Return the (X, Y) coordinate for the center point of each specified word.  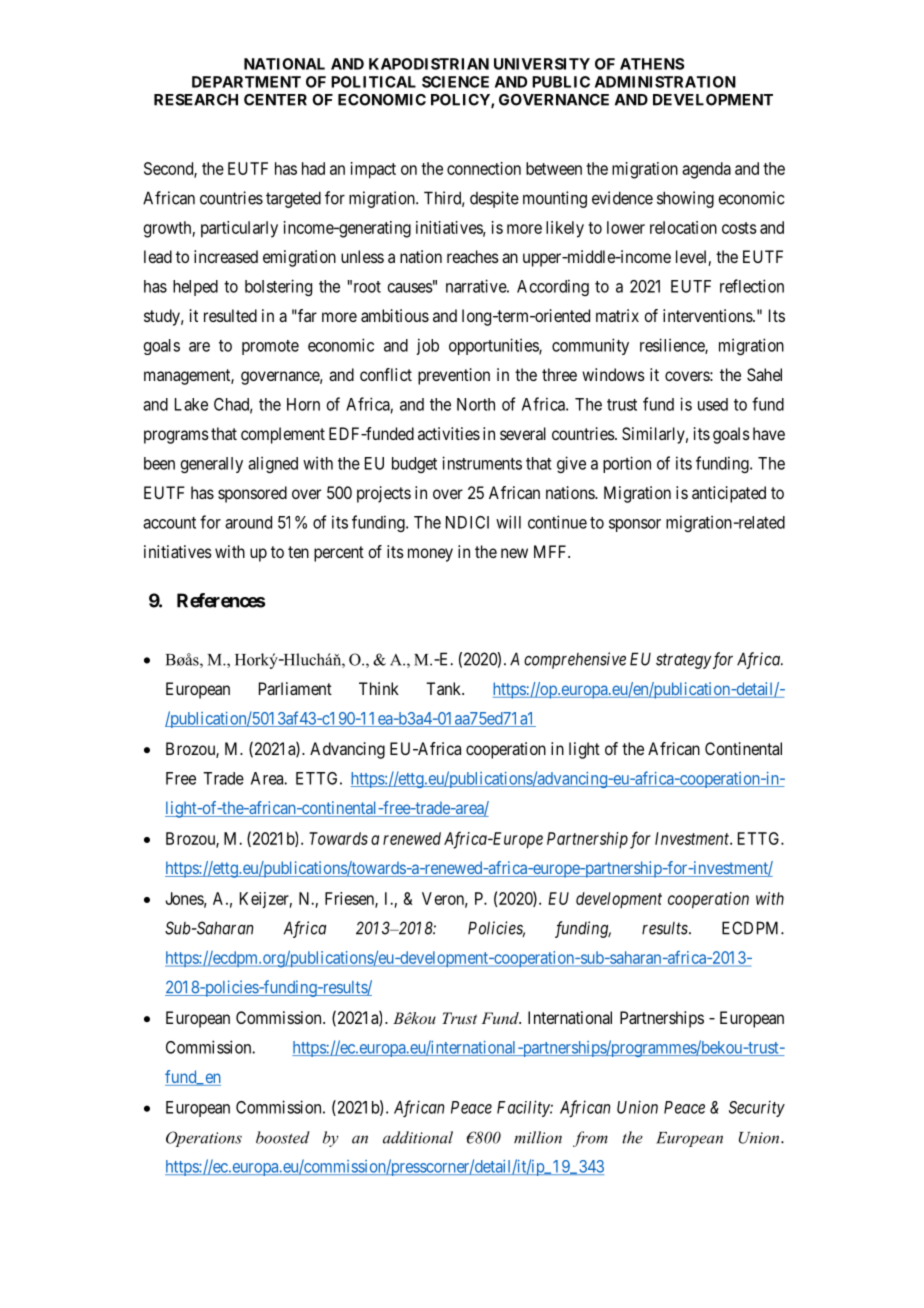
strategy (683, 661)
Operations (204, 1139)
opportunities (494, 346)
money (430, 555)
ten (298, 552)
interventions (708, 315)
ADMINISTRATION (665, 82)
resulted (230, 315)
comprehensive (575, 660)
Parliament (295, 688)
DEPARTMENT (246, 82)
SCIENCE (455, 82)
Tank (445, 688)
